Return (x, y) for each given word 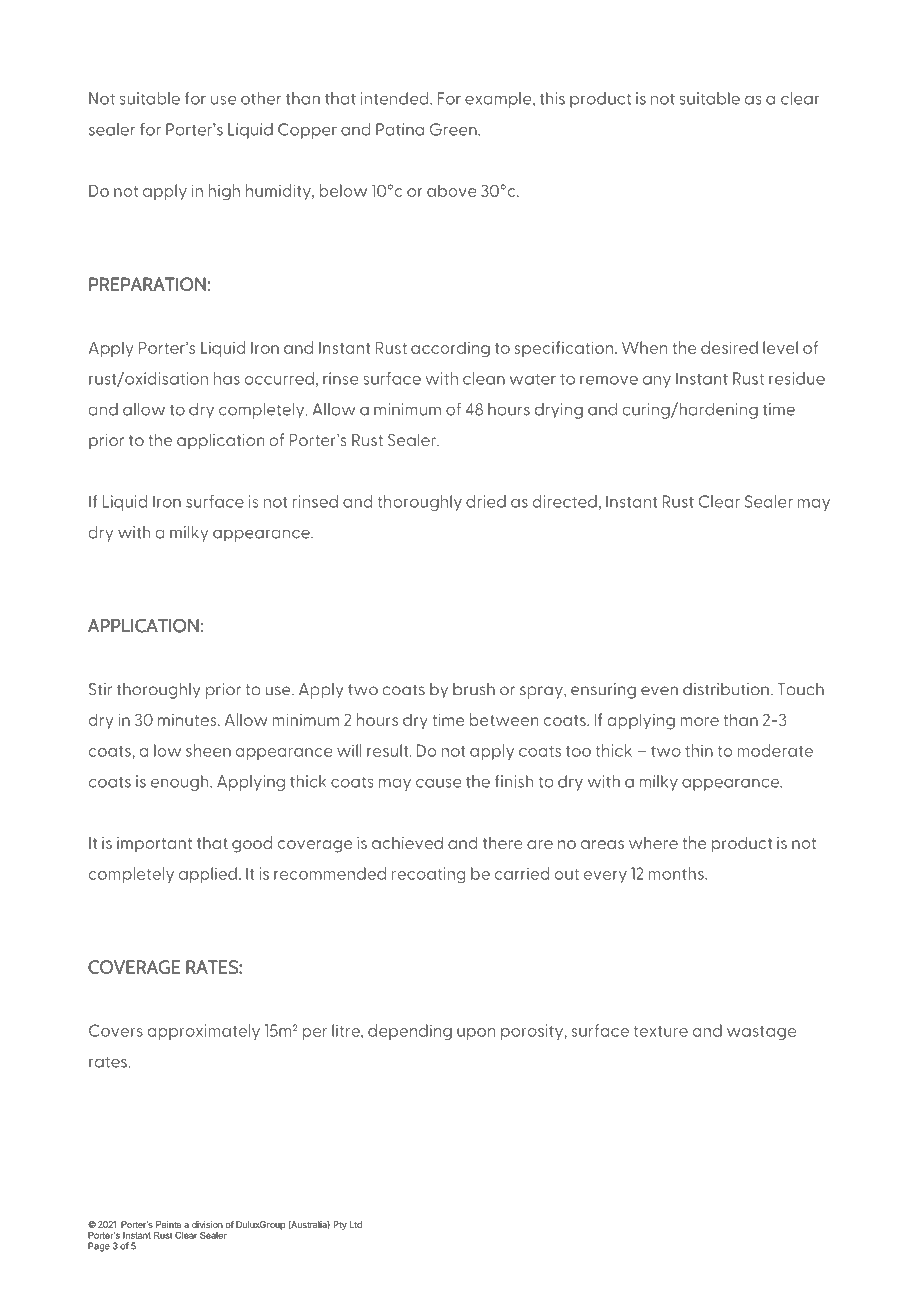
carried (522, 873)
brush (474, 689)
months (677, 873)
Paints (168, 1224)
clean (484, 378)
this (552, 98)
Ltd (356, 1224)
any (657, 382)
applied (208, 875)
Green (454, 129)
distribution (726, 689)
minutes (188, 720)
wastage (761, 1033)
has (227, 378)
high (224, 192)
